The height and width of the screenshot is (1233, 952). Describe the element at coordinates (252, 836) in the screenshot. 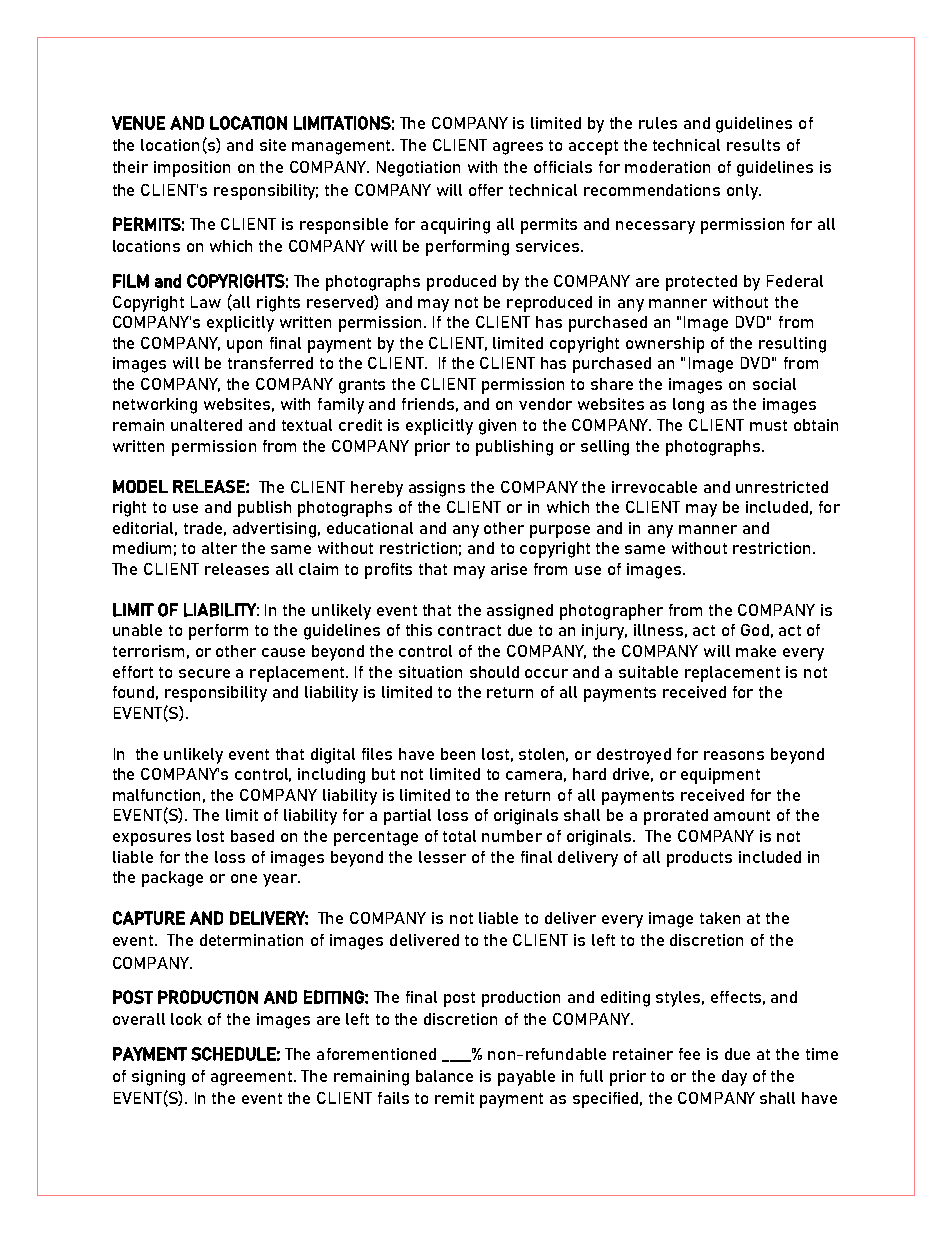

I see `based` at that location.
